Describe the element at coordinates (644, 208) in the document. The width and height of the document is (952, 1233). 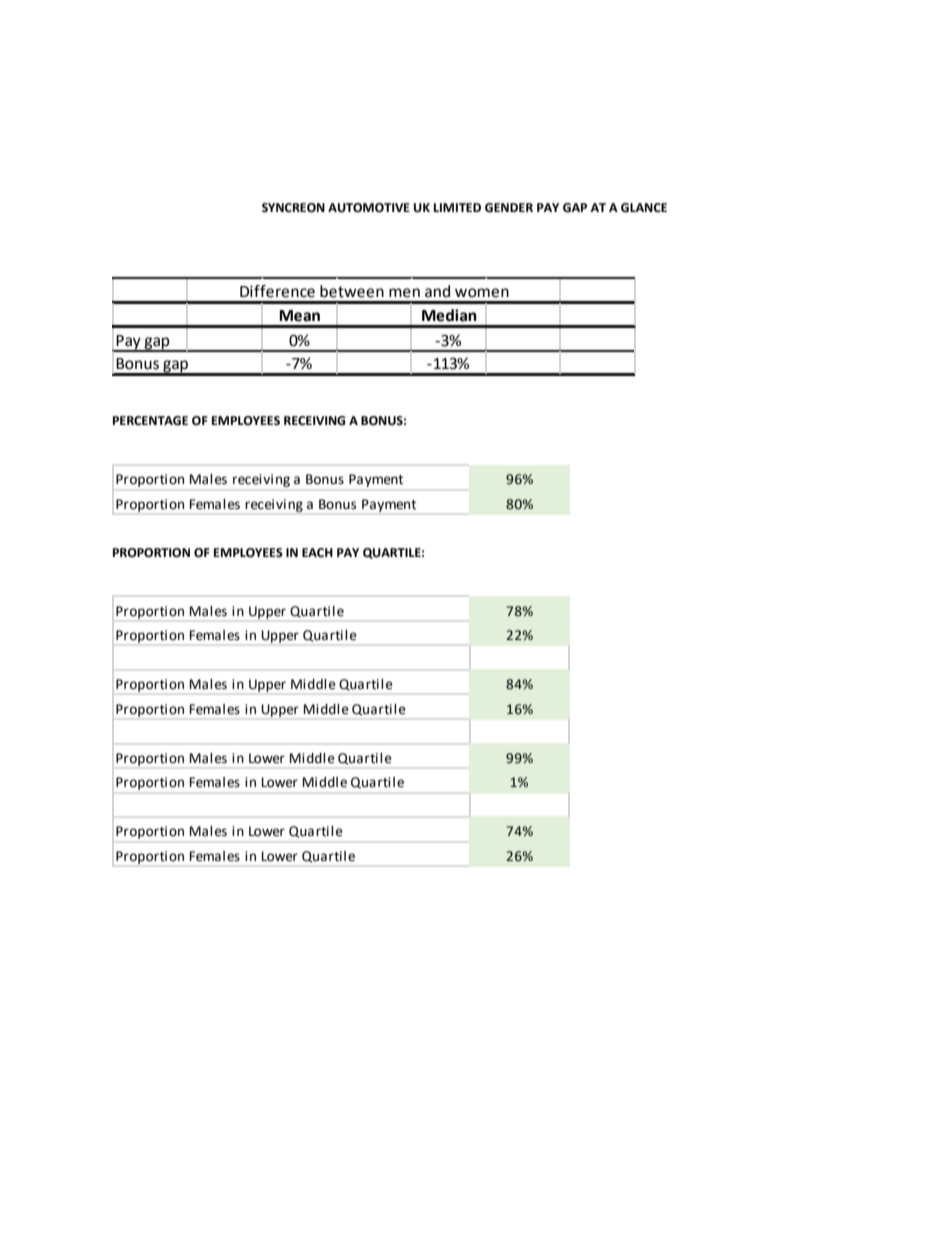
I see `GLANCE` at that location.
